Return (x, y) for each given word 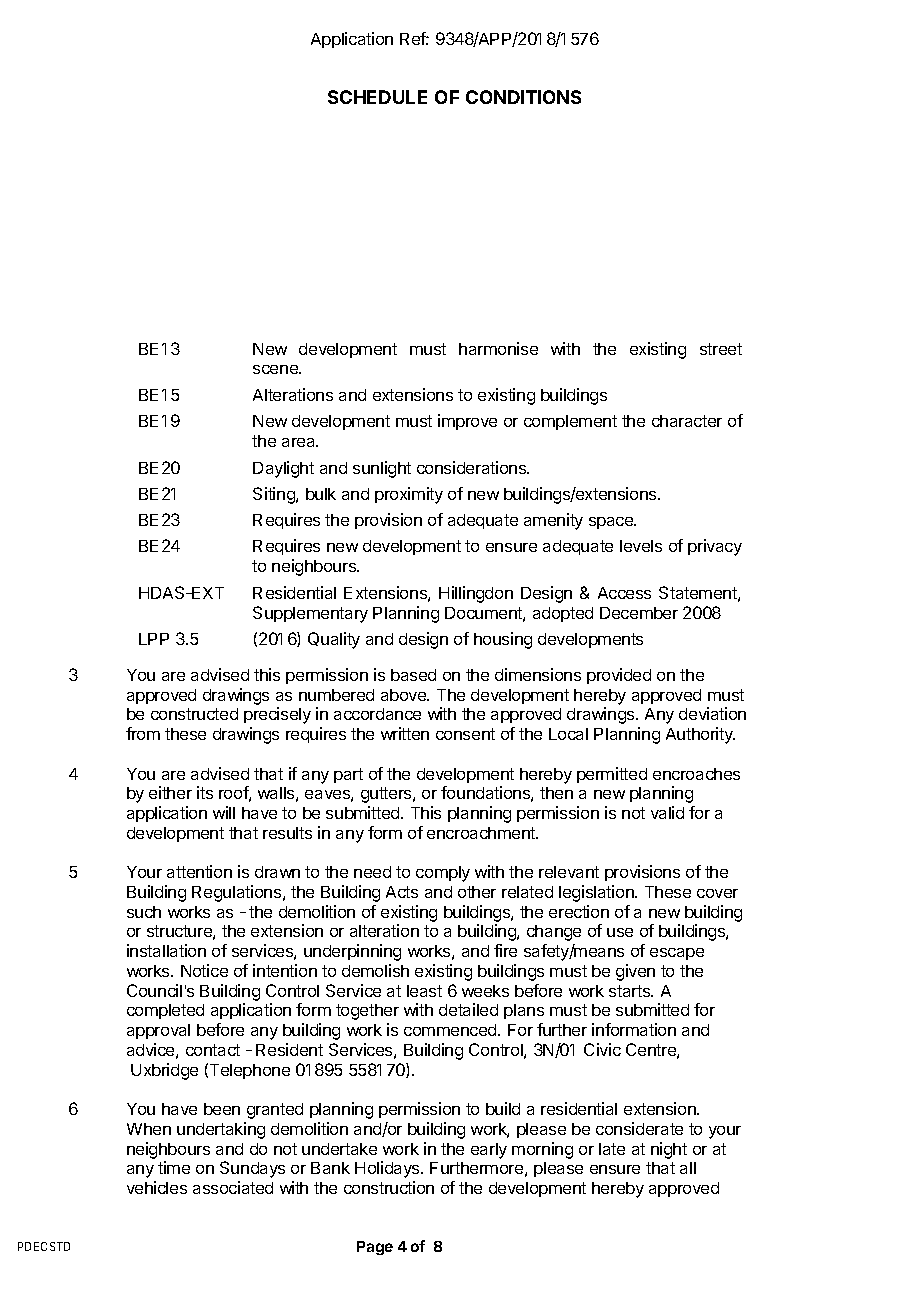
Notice (204, 970)
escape (677, 954)
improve (467, 422)
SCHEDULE (377, 97)
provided (619, 676)
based (413, 675)
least (424, 991)
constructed (194, 714)
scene (276, 369)
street (721, 349)
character (687, 421)
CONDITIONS (523, 97)
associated (233, 1187)
